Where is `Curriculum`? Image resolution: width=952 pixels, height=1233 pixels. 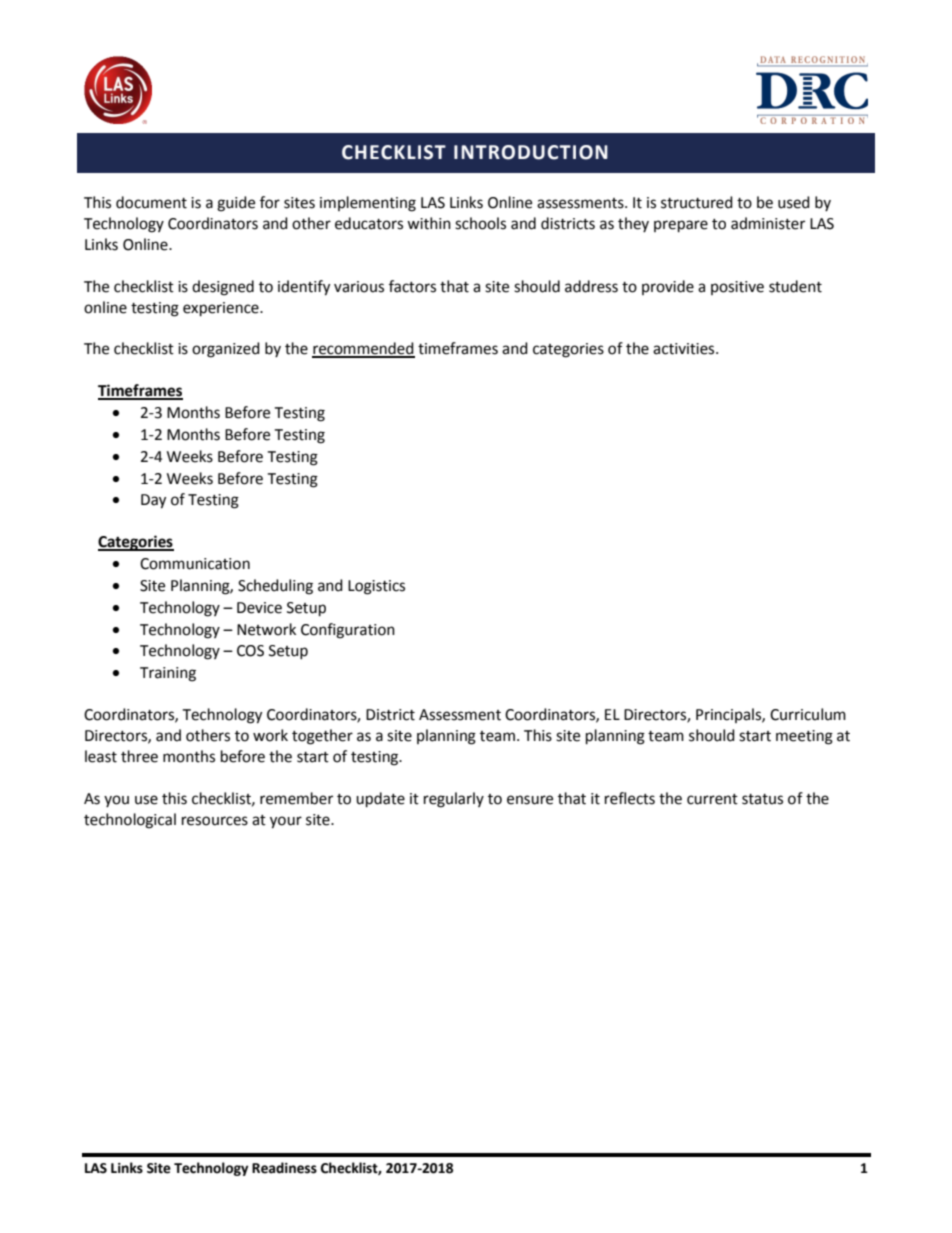
Curriculum is located at coordinates (808, 714).
